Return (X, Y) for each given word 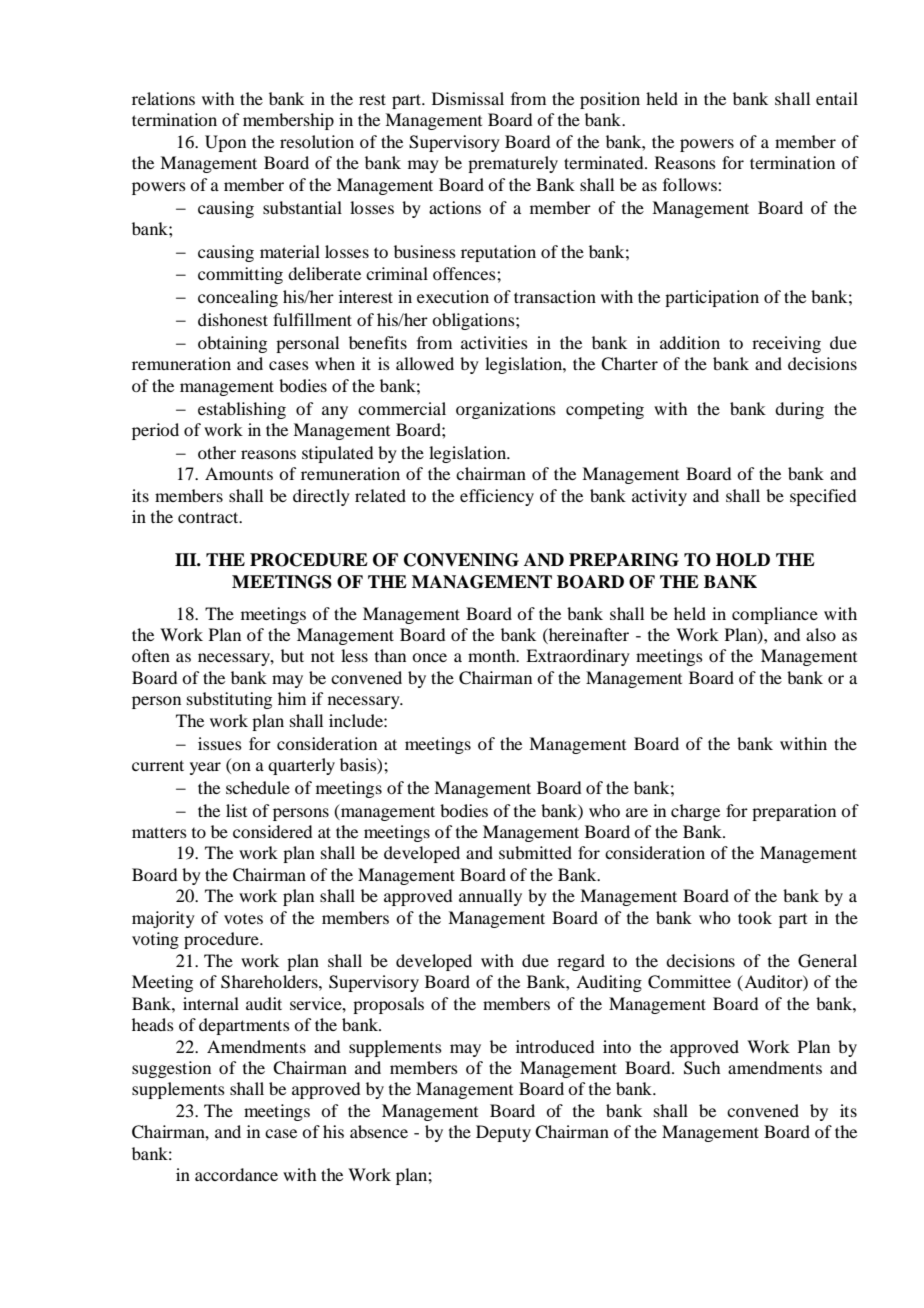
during (799, 410)
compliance (775, 615)
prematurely (513, 164)
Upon (225, 143)
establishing (242, 410)
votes (243, 919)
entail (837, 98)
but (292, 655)
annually (490, 897)
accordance (236, 1174)
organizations (506, 410)
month (493, 655)
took (755, 917)
